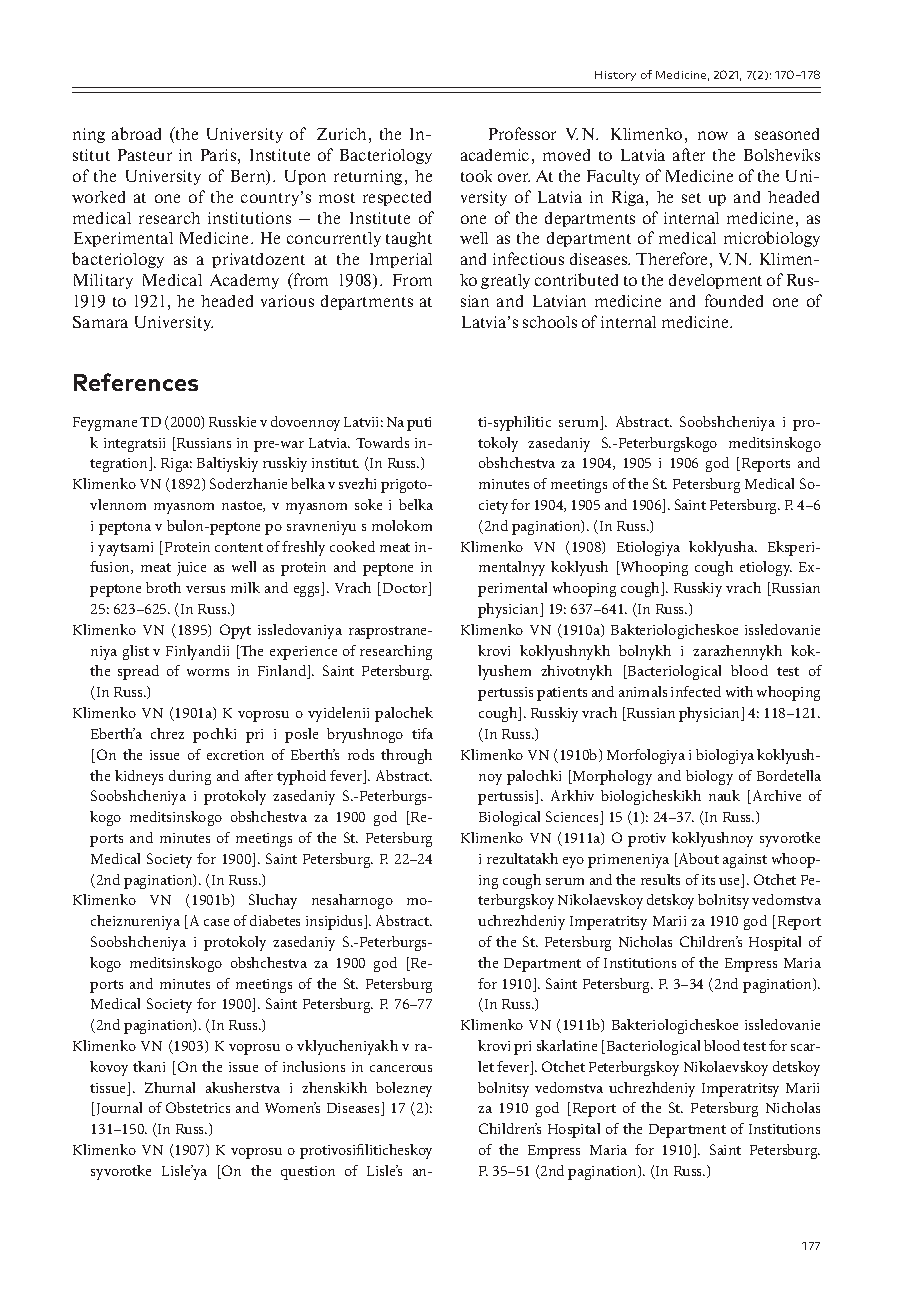  Describe the element at coordinates (401, 1068) in the image. I see `cancerous` at that location.
